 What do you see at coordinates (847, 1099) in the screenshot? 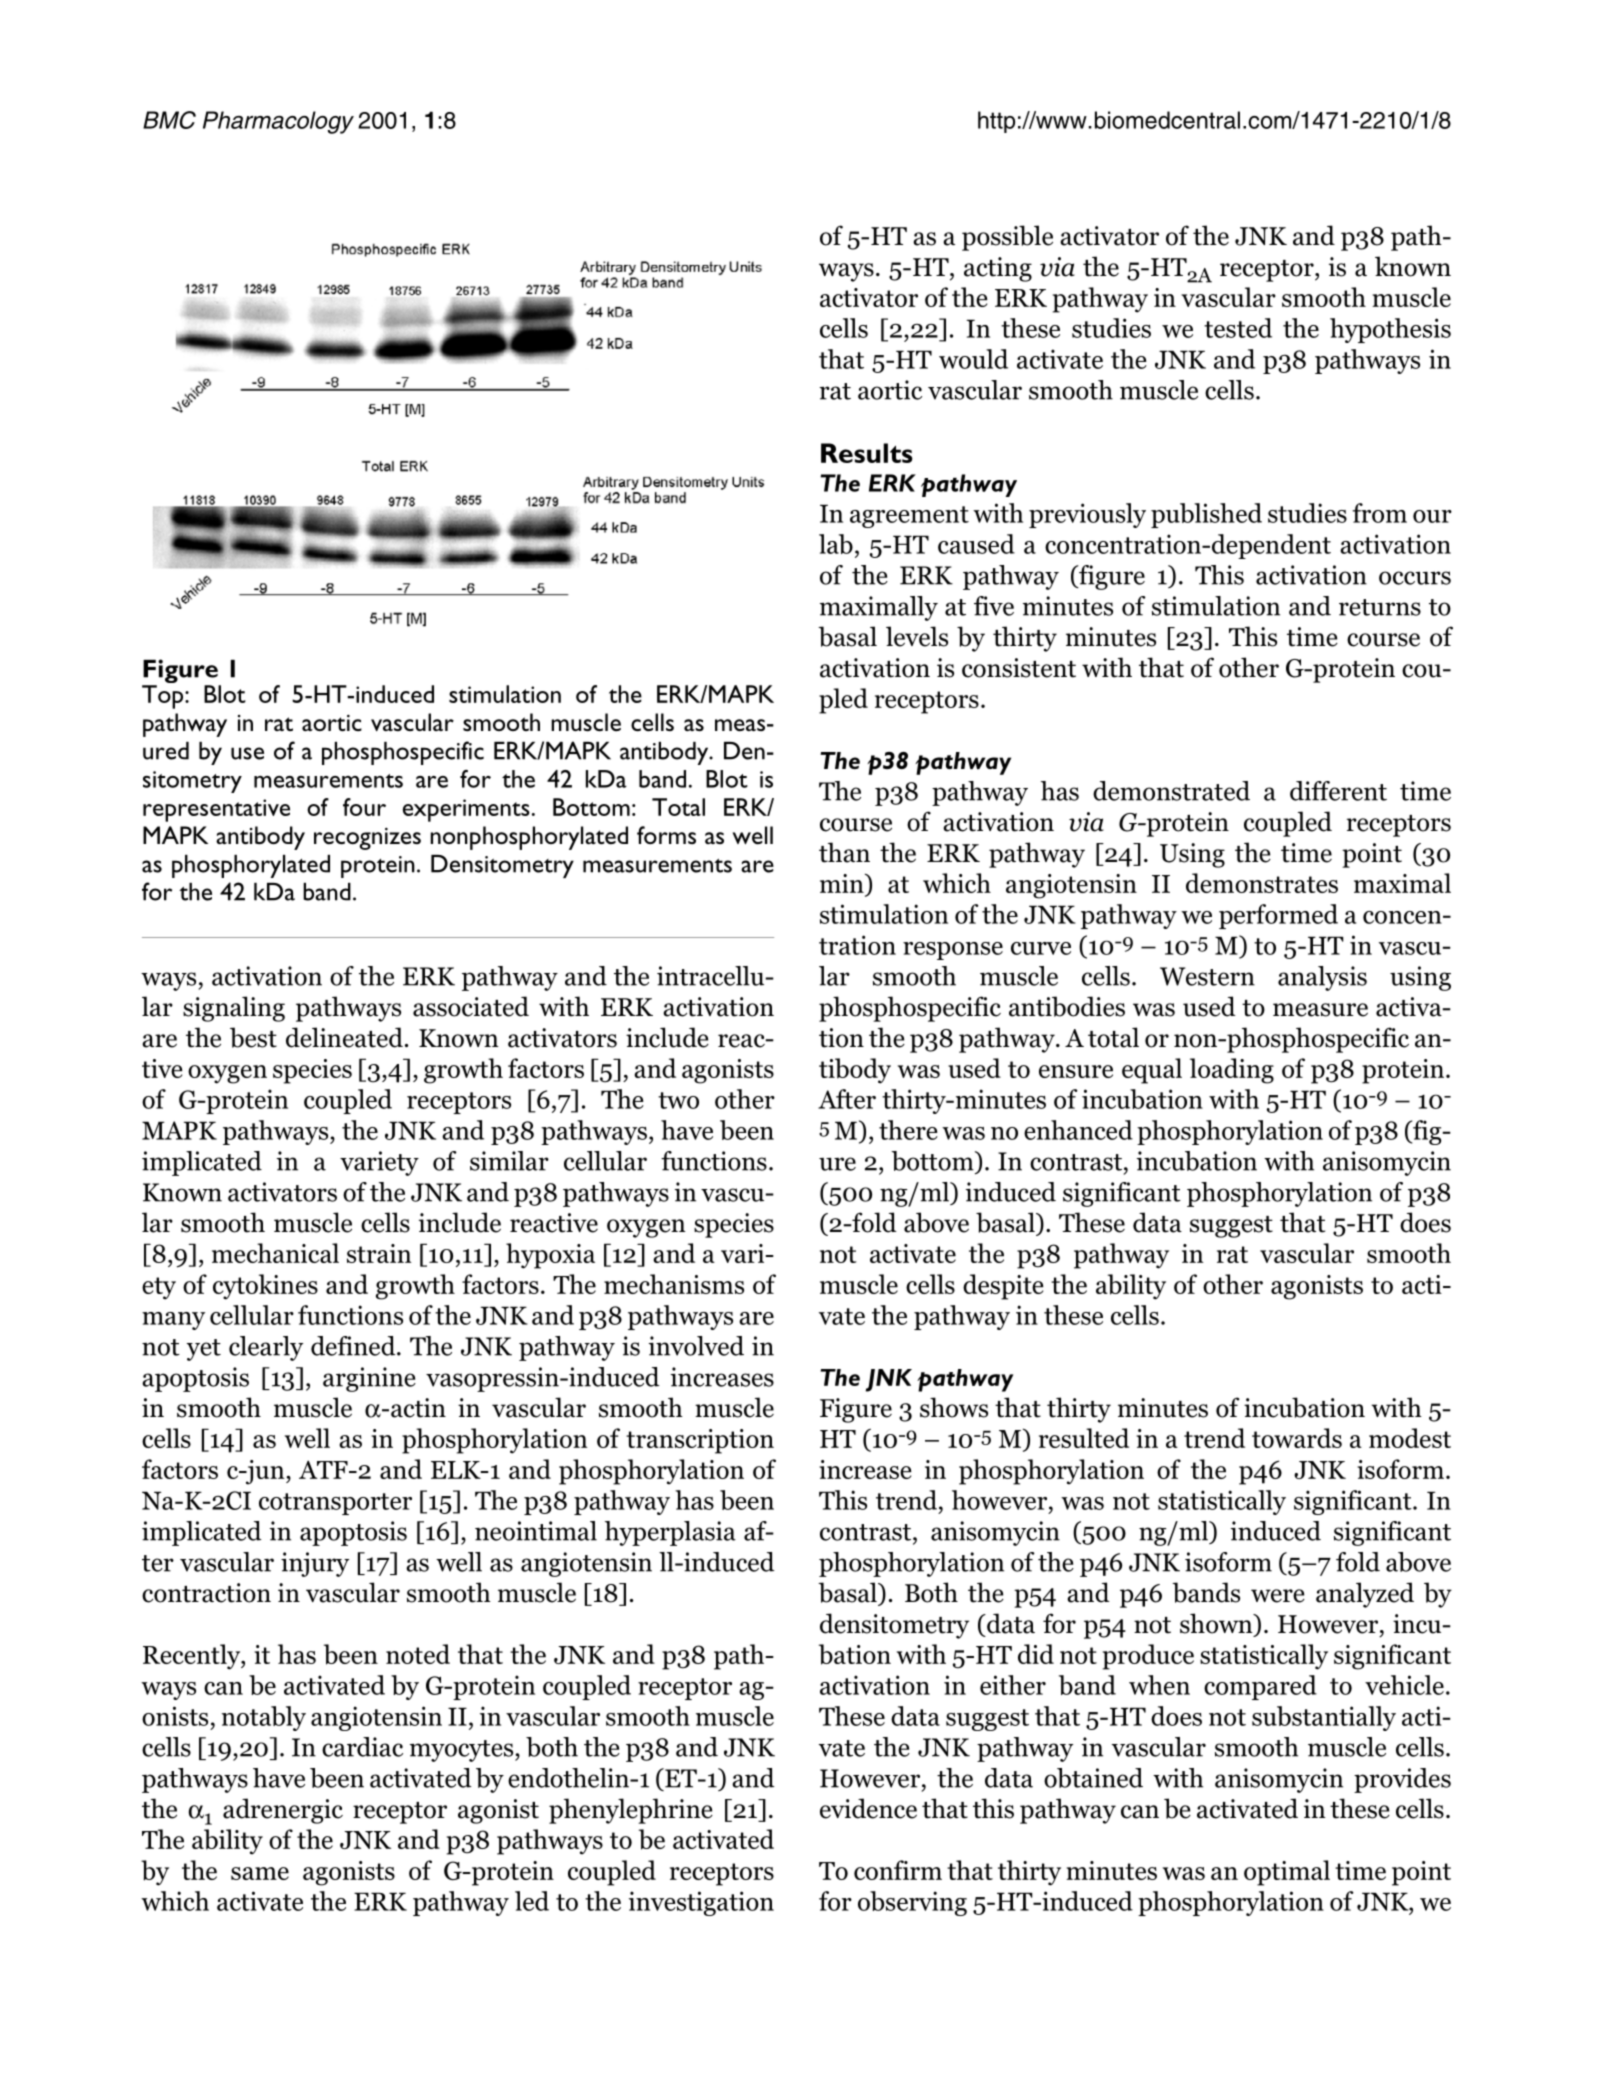
I see `After` at bounding box center [847, 1099].
